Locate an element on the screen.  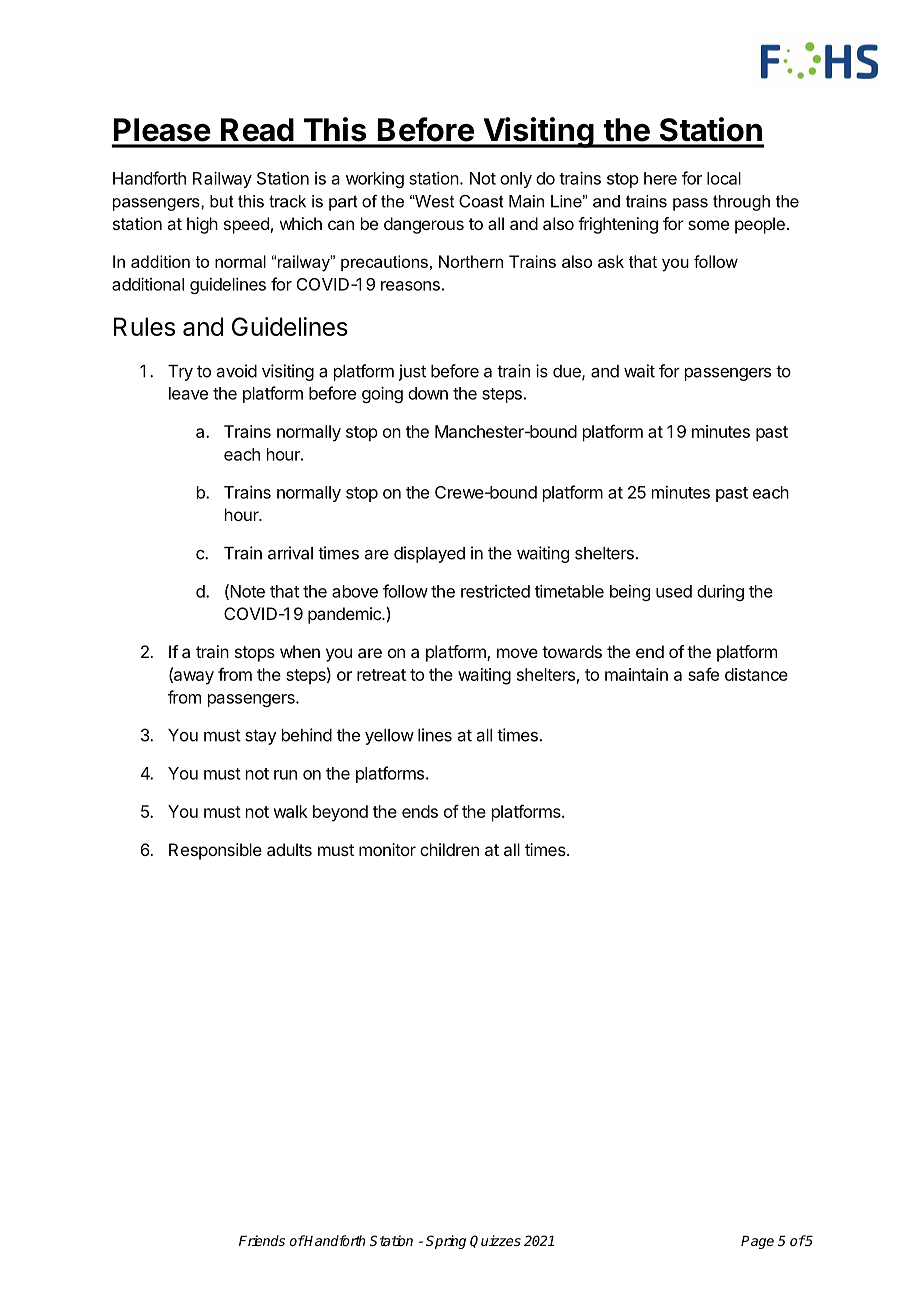
but is located at coordinates (222, 201).
